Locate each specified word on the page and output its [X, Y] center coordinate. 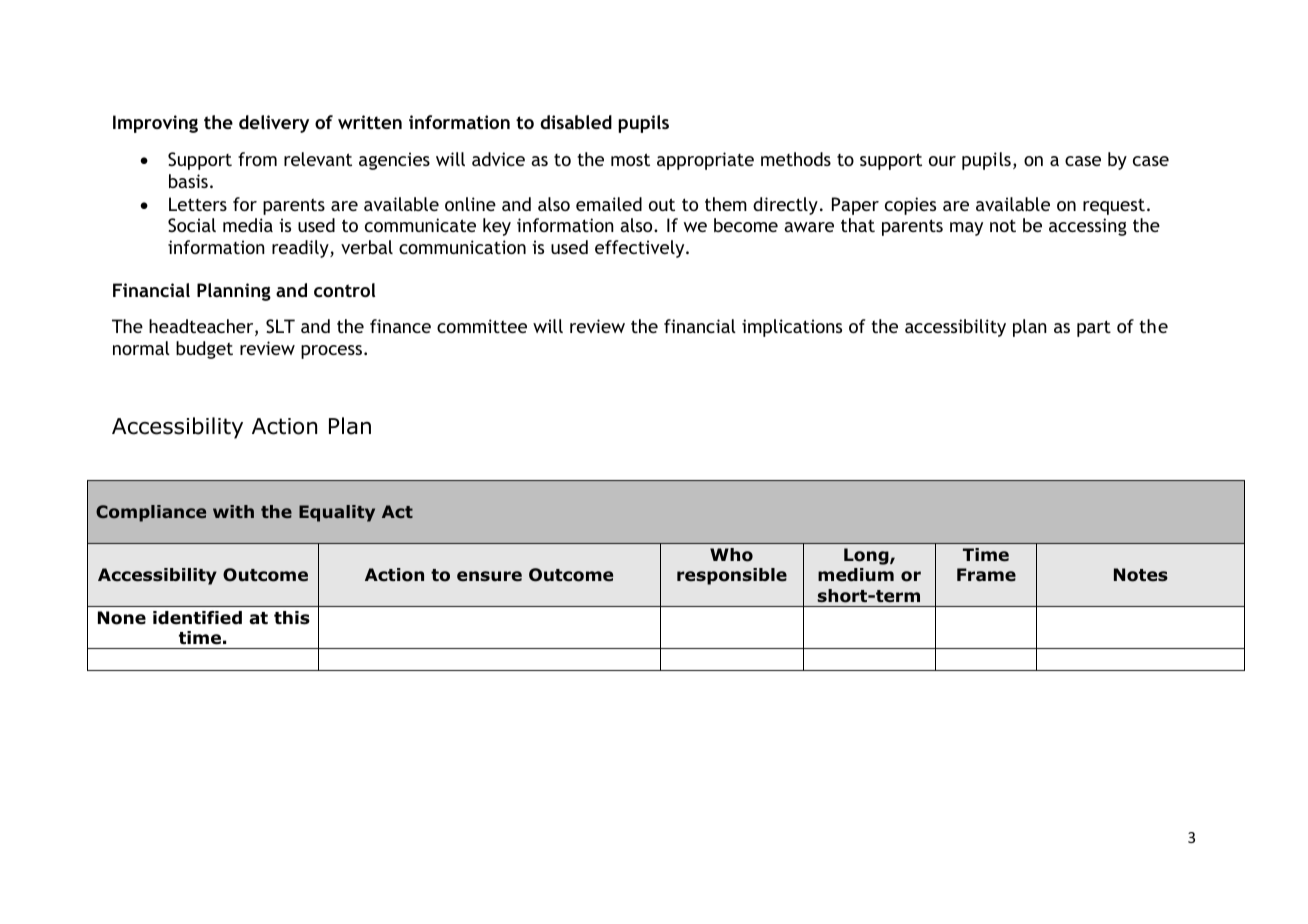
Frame [986, 575]
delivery [274, 124]
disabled [576, 122]
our [942, 161]
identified [197, 618]
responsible [732, 576]
